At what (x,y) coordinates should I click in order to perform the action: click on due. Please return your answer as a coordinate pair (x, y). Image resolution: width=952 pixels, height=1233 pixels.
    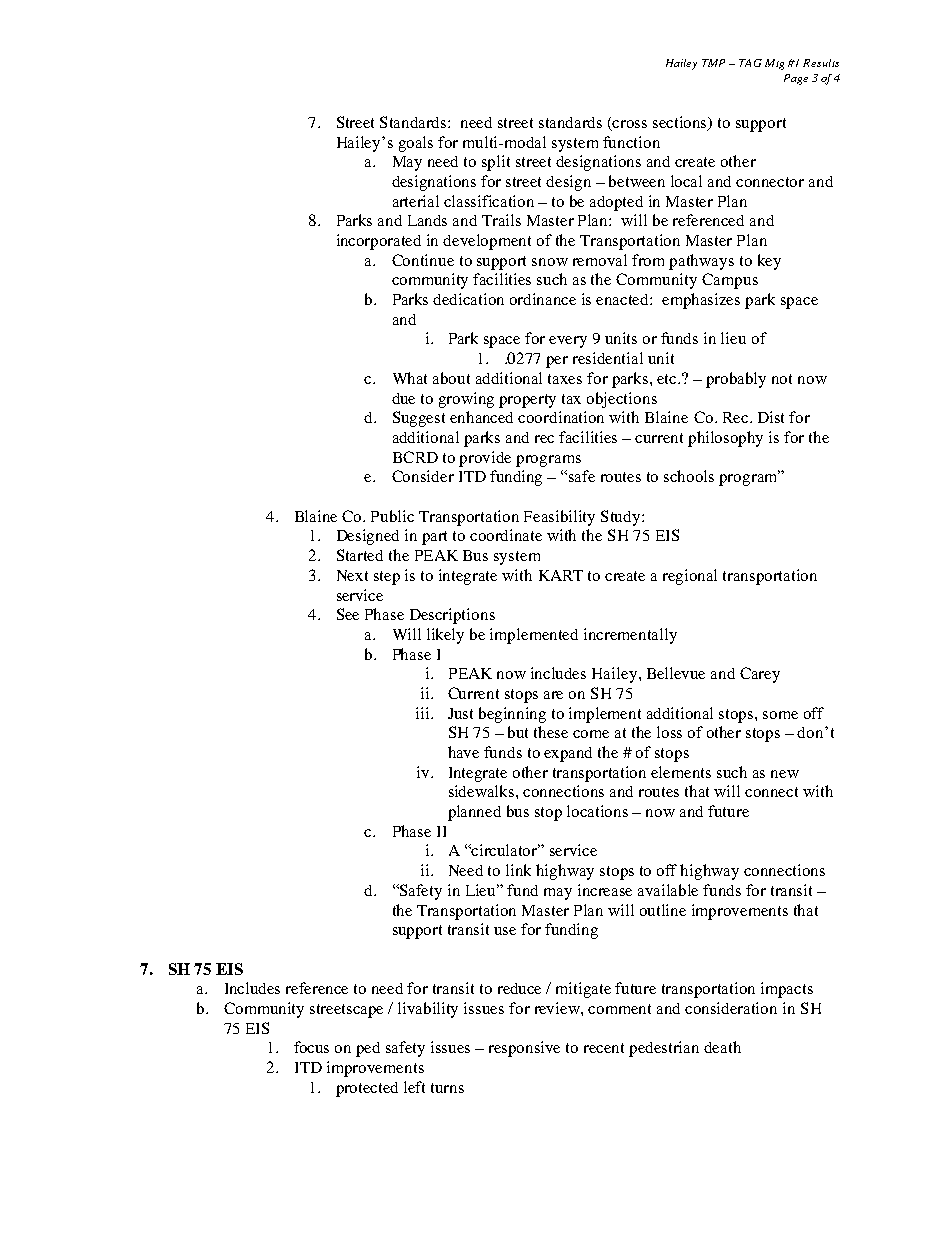
    Looking at the image, I should click on (403, 398).
